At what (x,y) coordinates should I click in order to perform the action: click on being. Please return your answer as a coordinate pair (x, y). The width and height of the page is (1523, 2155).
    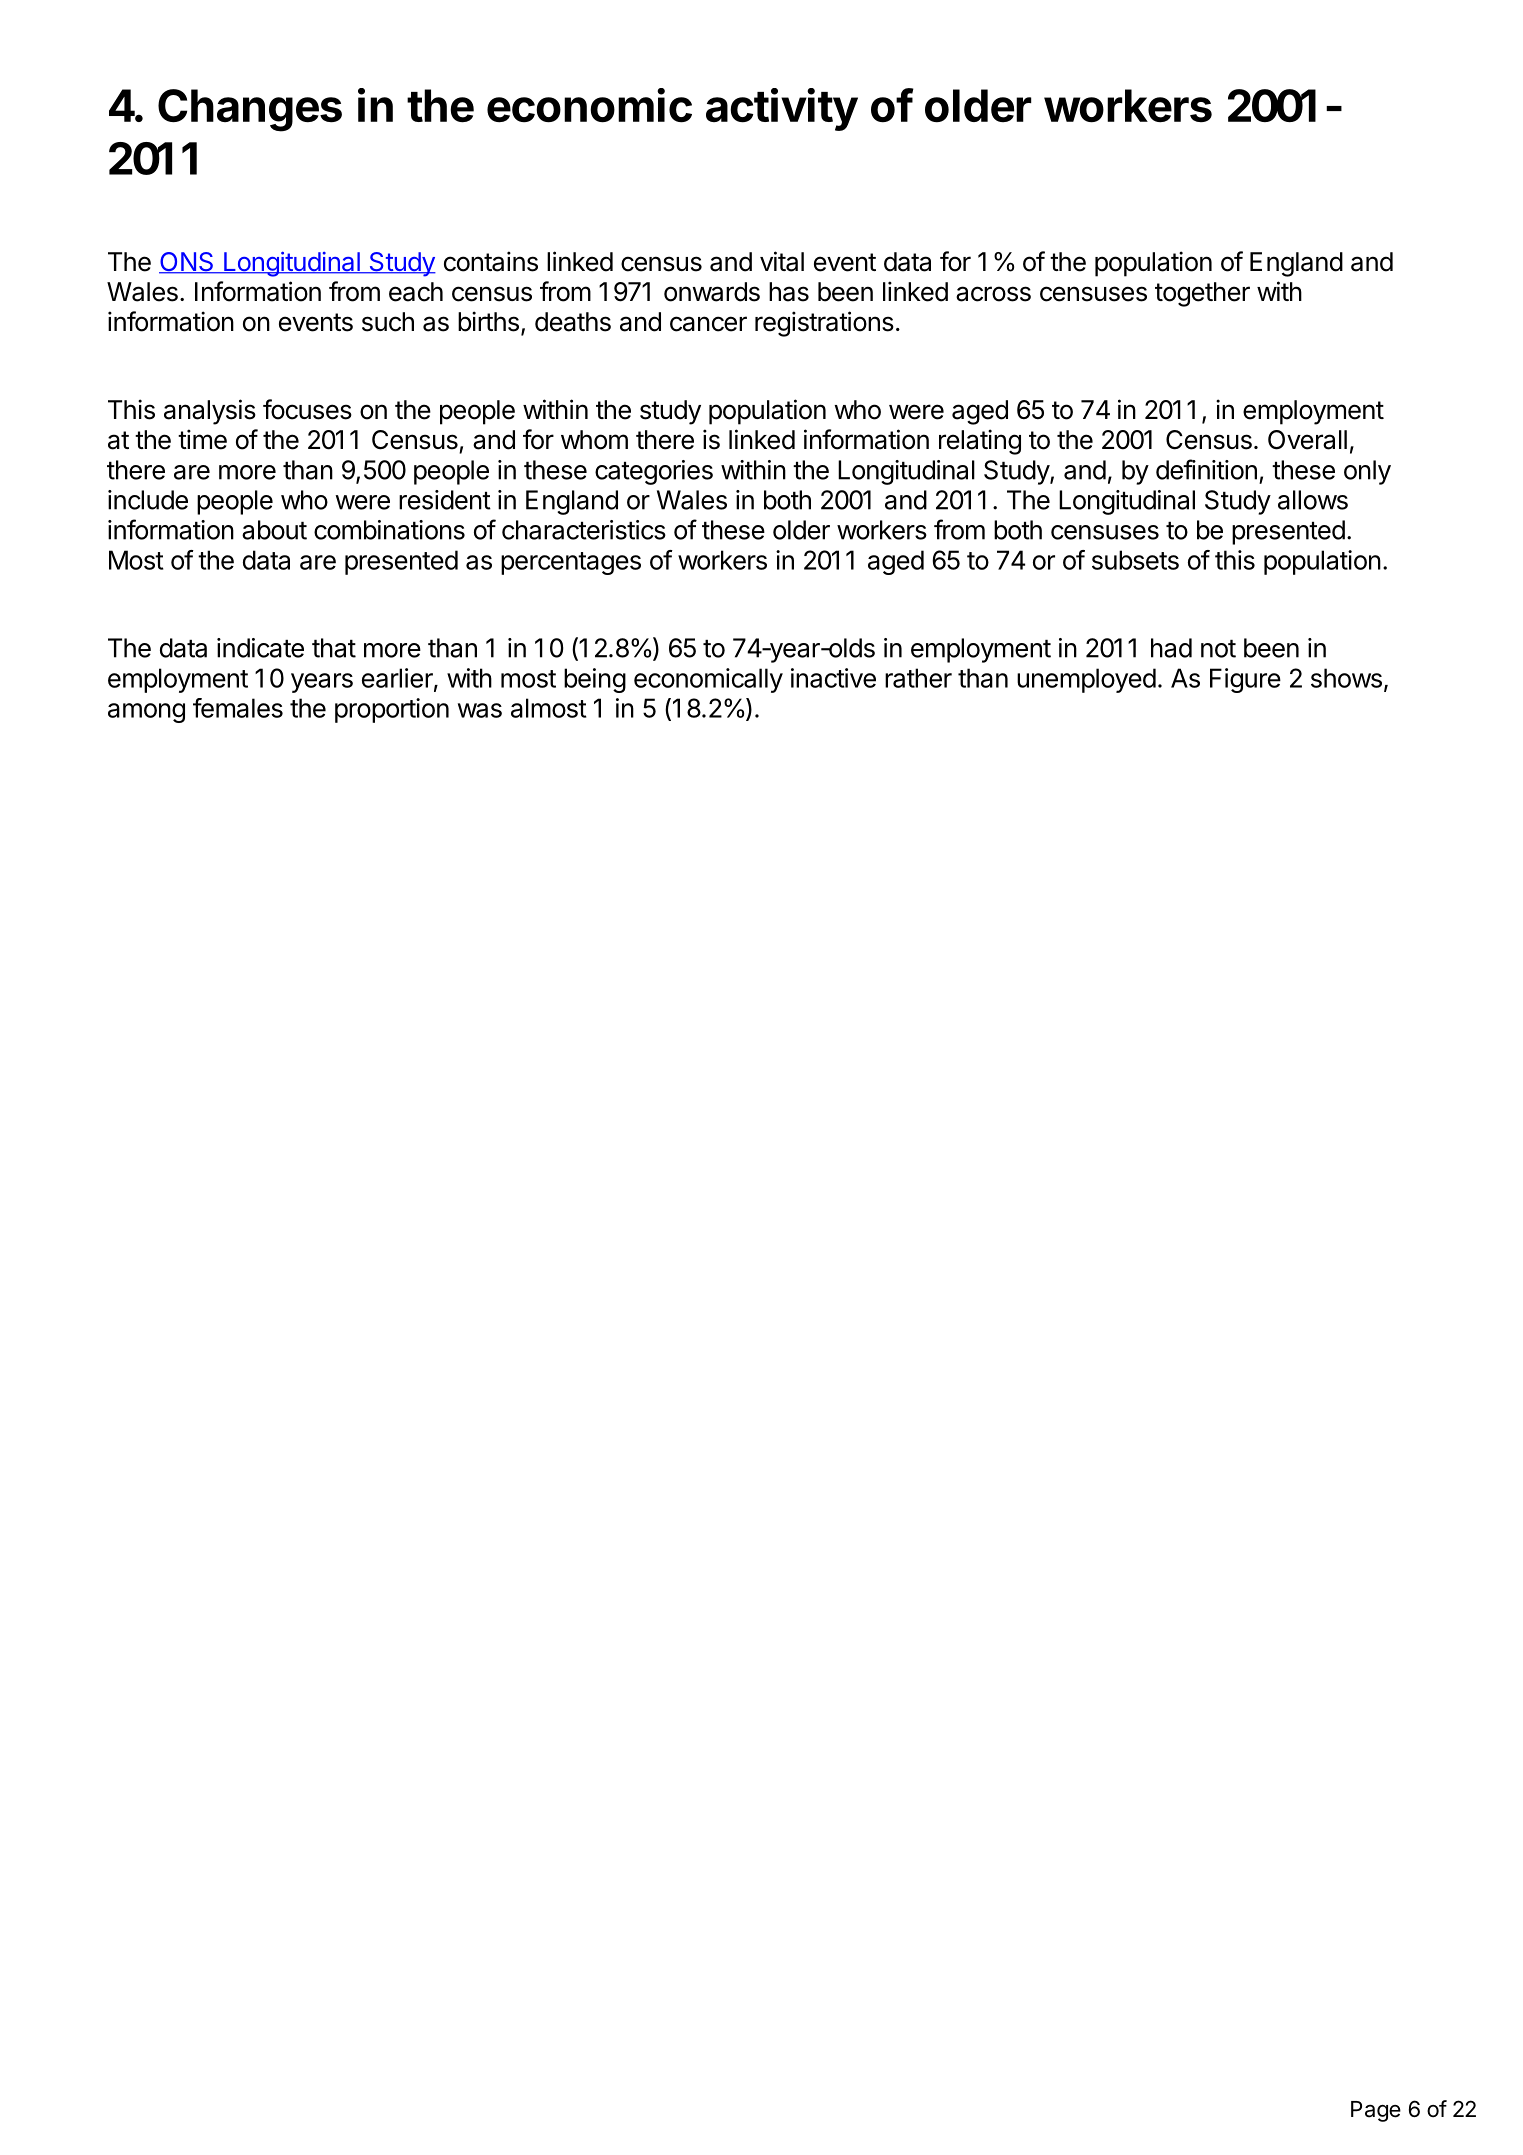
    Looking at the image, I should click on (595, 680).
